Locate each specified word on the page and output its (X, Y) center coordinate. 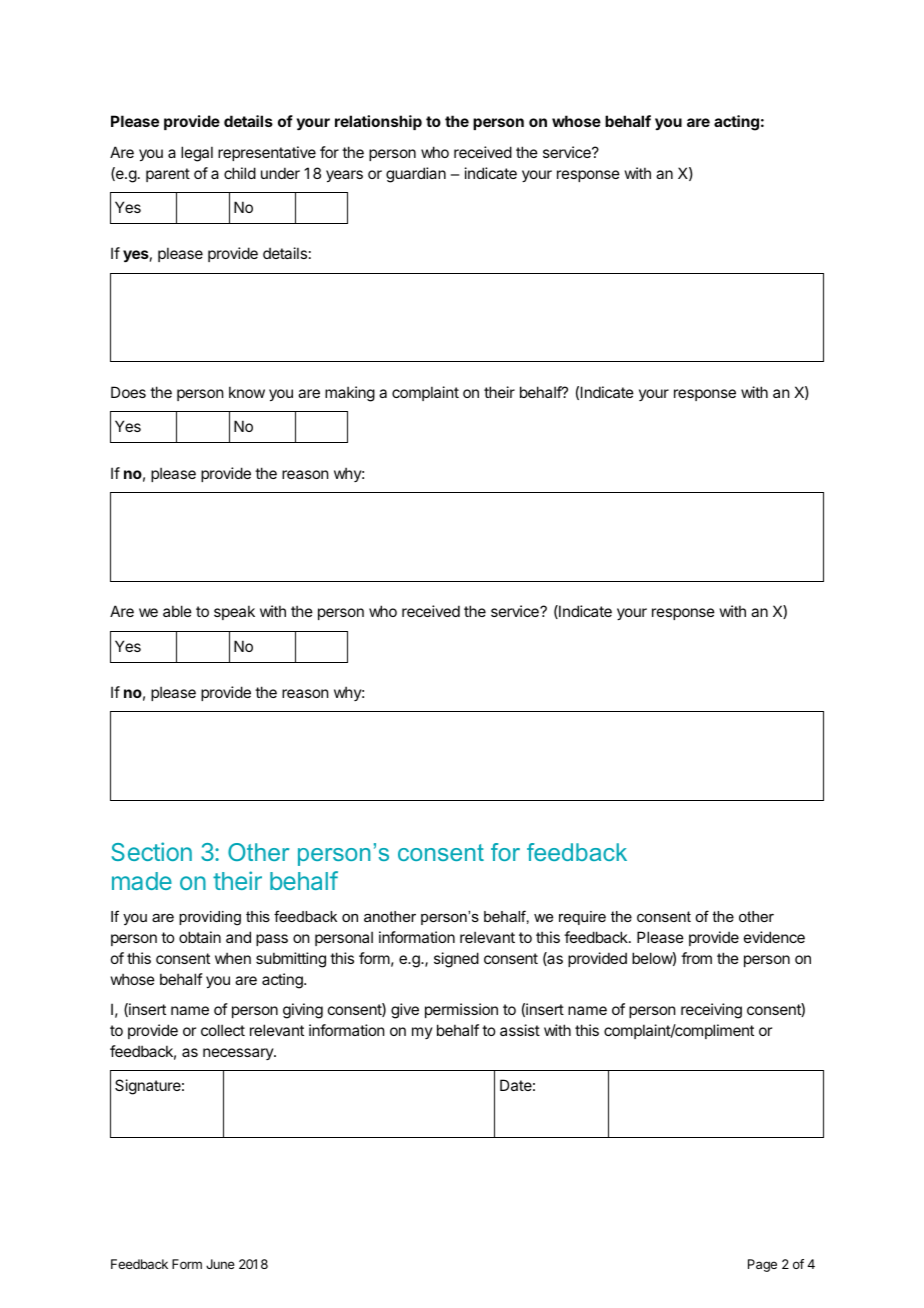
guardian (416, 175)
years (344, 176)
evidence (774, 937)
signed (456, 960)
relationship (378, 122)
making (350, 394)
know (247, 392)
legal (197, 154)
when (233, 958)
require (582, 918)
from (696, 958)
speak (234, 612)
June (220, 1264)
